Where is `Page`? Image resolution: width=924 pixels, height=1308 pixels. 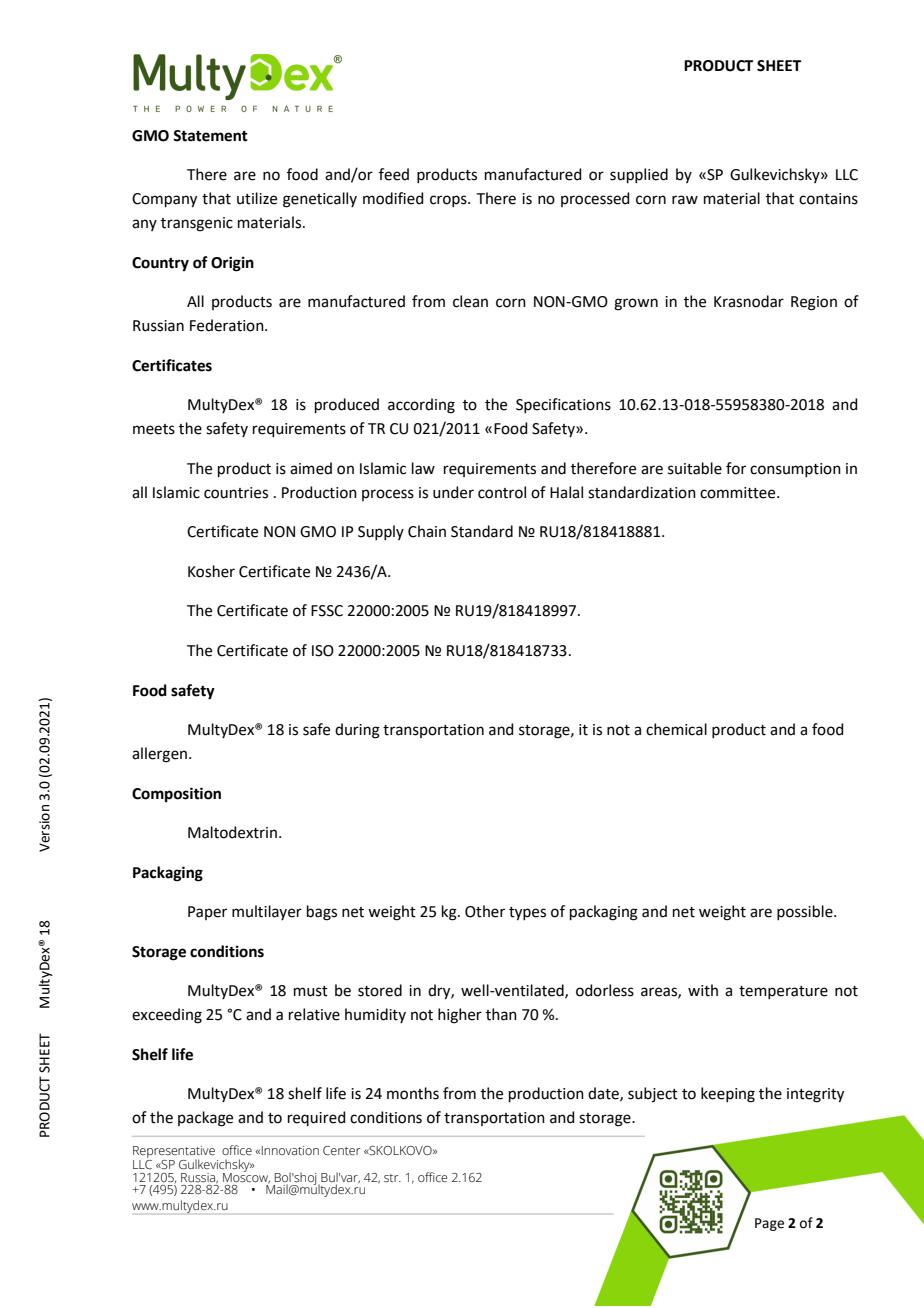 Page is located at coordinates (769, 1224).
